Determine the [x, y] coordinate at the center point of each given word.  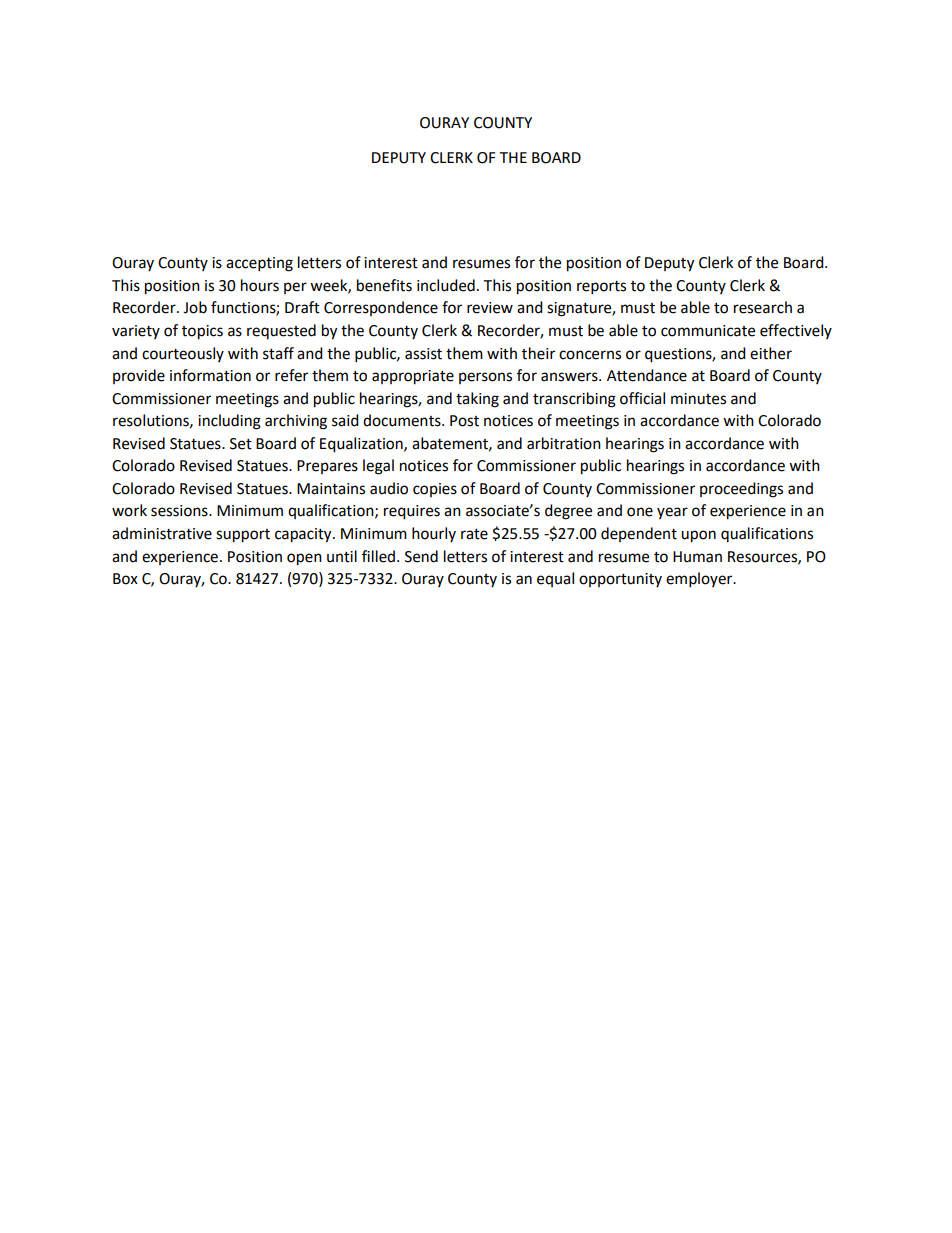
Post [464, 421]
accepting [259, 264]
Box [125, 579]
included [446, 285]
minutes [698, 399]
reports [601, 288]
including [229, 422]
